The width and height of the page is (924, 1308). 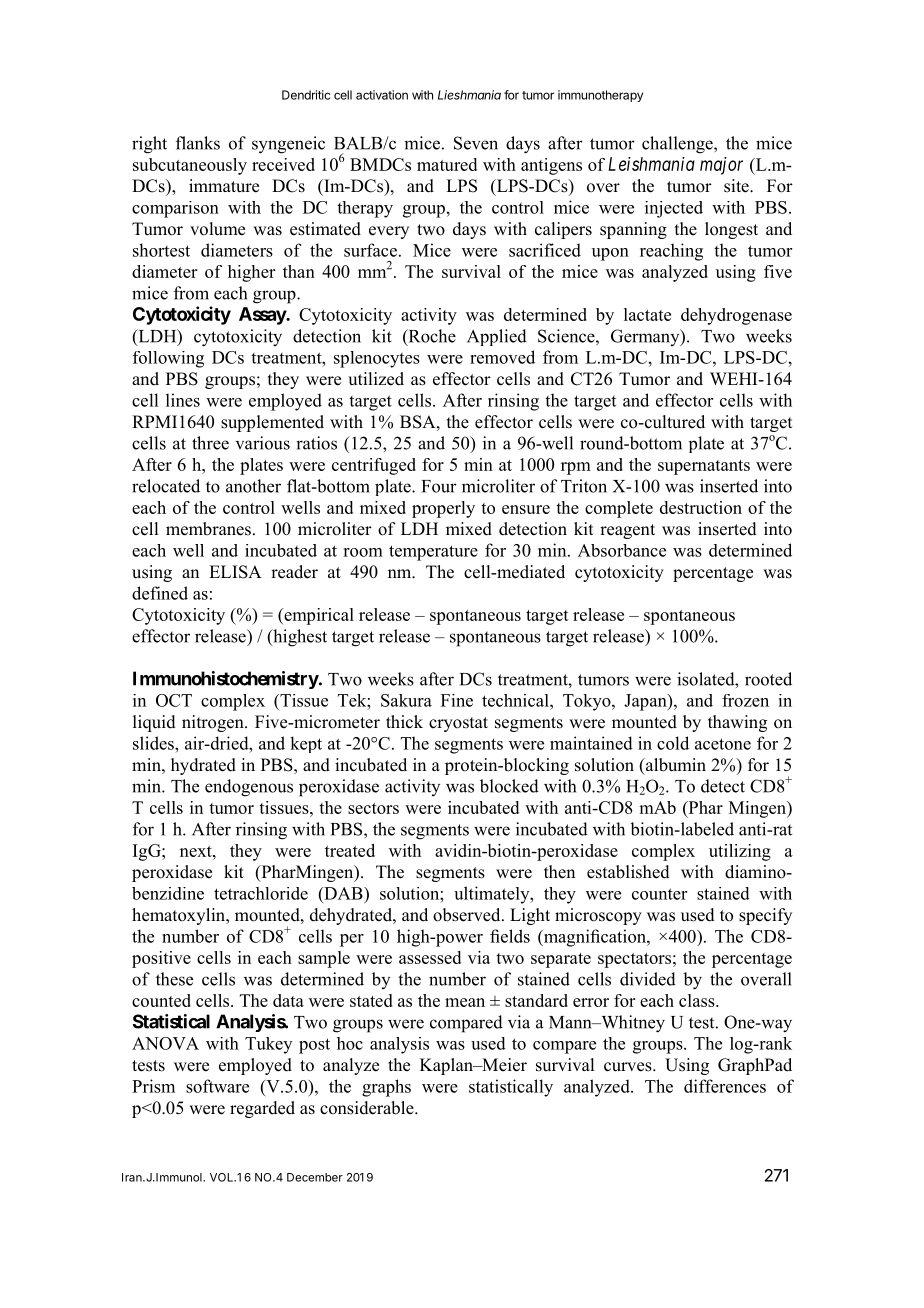 I want to click on differences, so click(x=725, y=1086).
